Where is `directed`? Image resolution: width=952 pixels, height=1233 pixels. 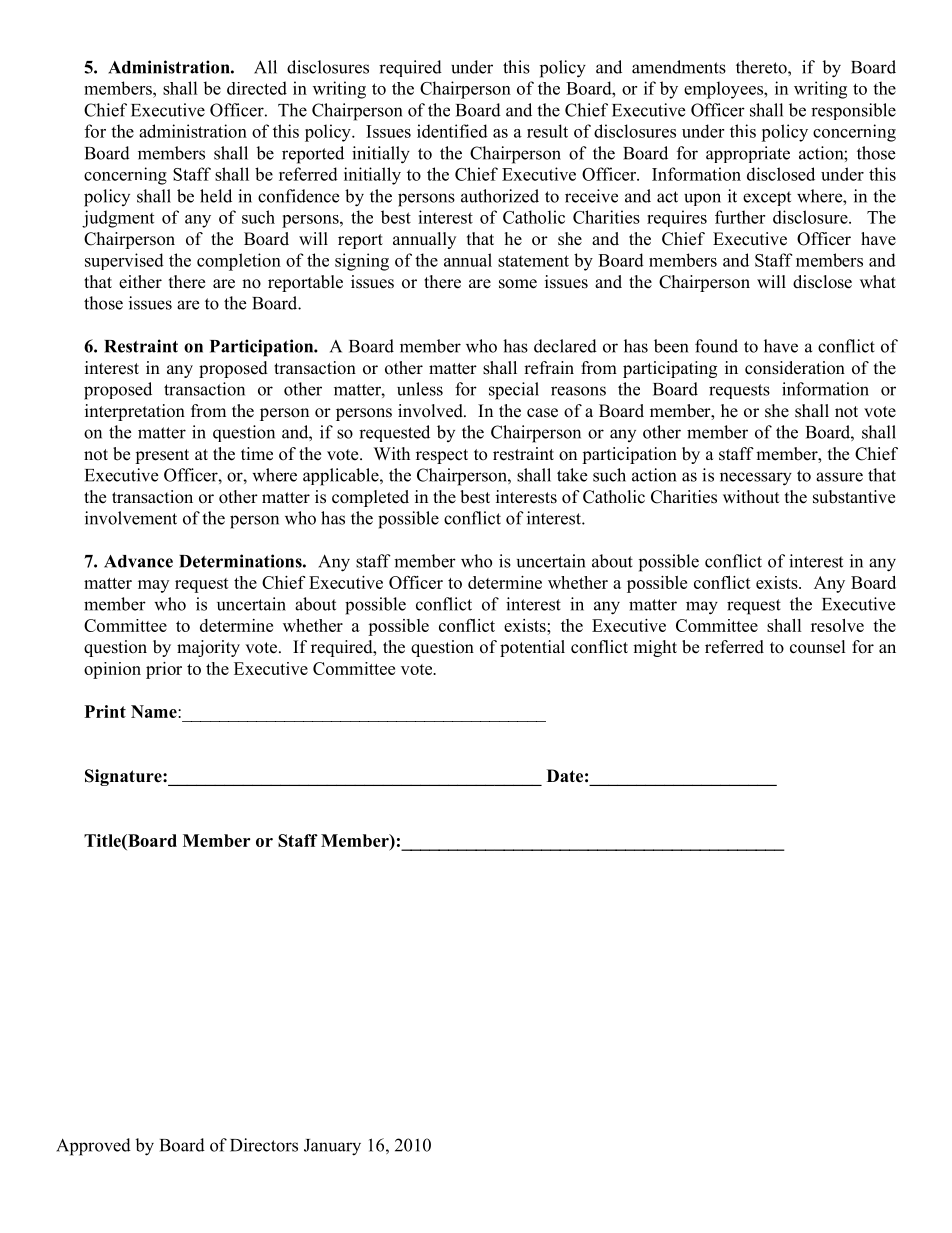 directed is located at coordinates (257, 88).
